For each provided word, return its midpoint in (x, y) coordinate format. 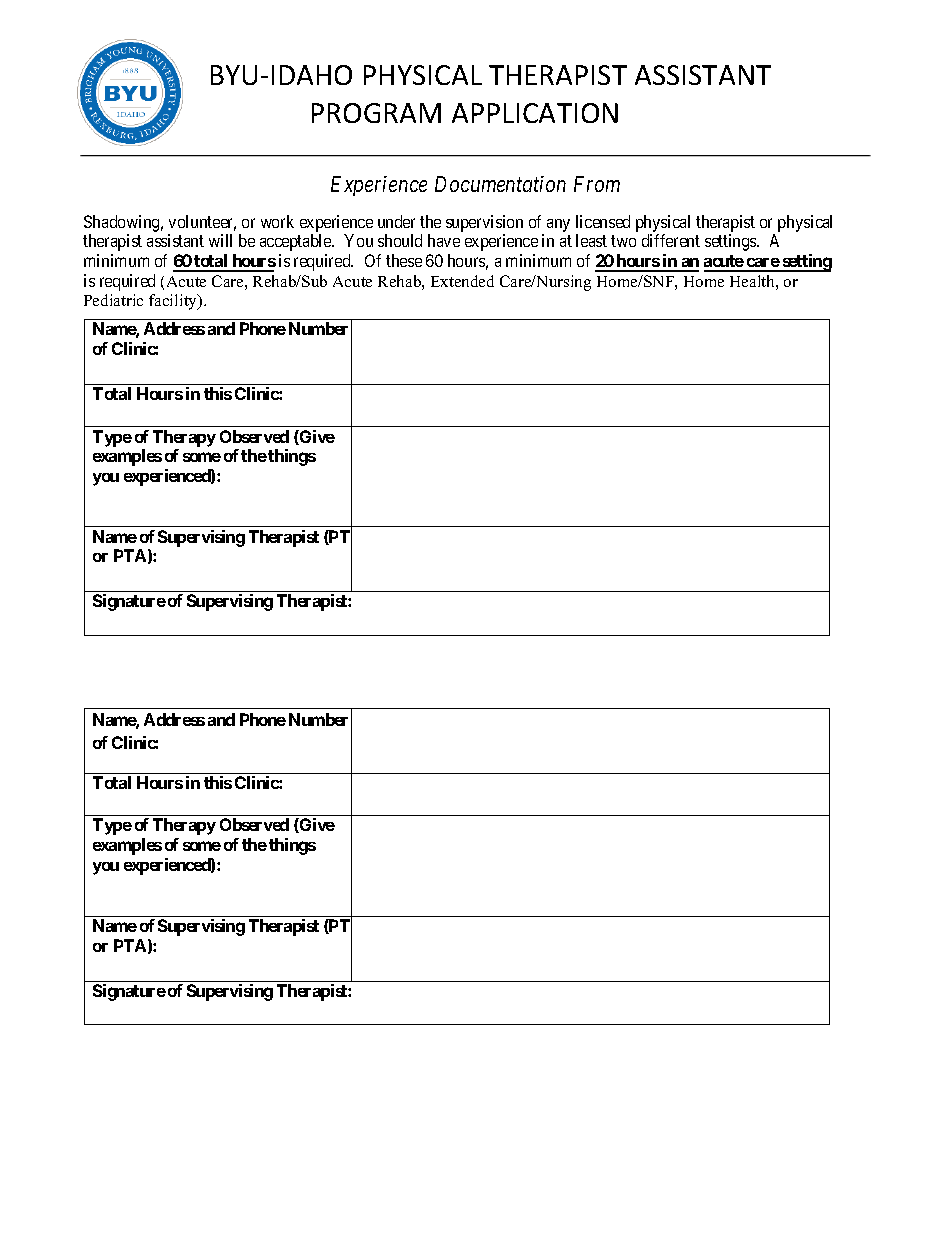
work (277, 221)
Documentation (500, 184)
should (400, 240)
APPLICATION (535, 113)
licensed (603, 221)
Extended (462, 281)
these (404, 260)
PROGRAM (376, 113)
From (597, 184)
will (220, 240)
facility (174, 302)
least (591, 240)
